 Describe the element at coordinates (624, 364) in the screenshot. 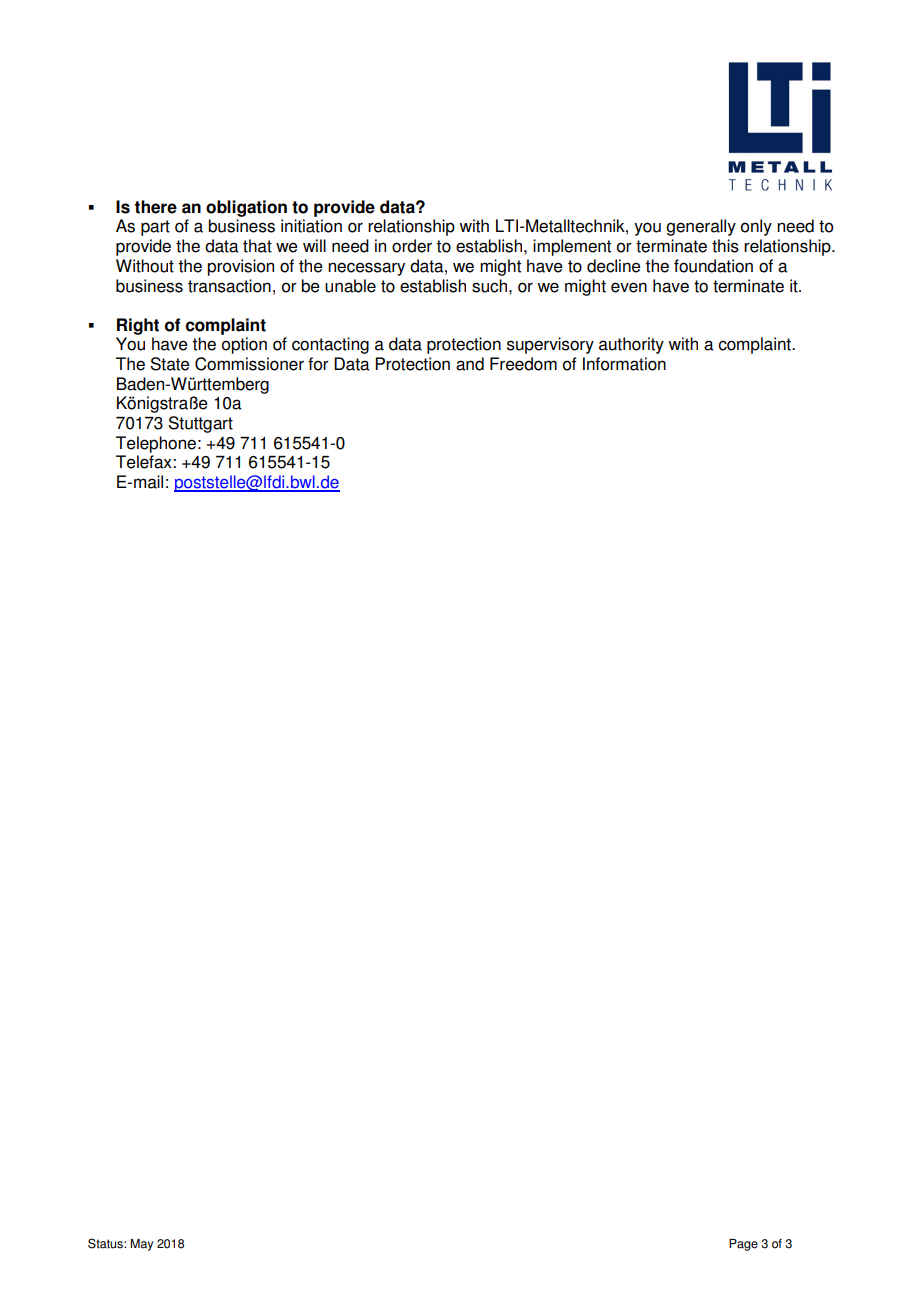

I see `Information` at that location.
